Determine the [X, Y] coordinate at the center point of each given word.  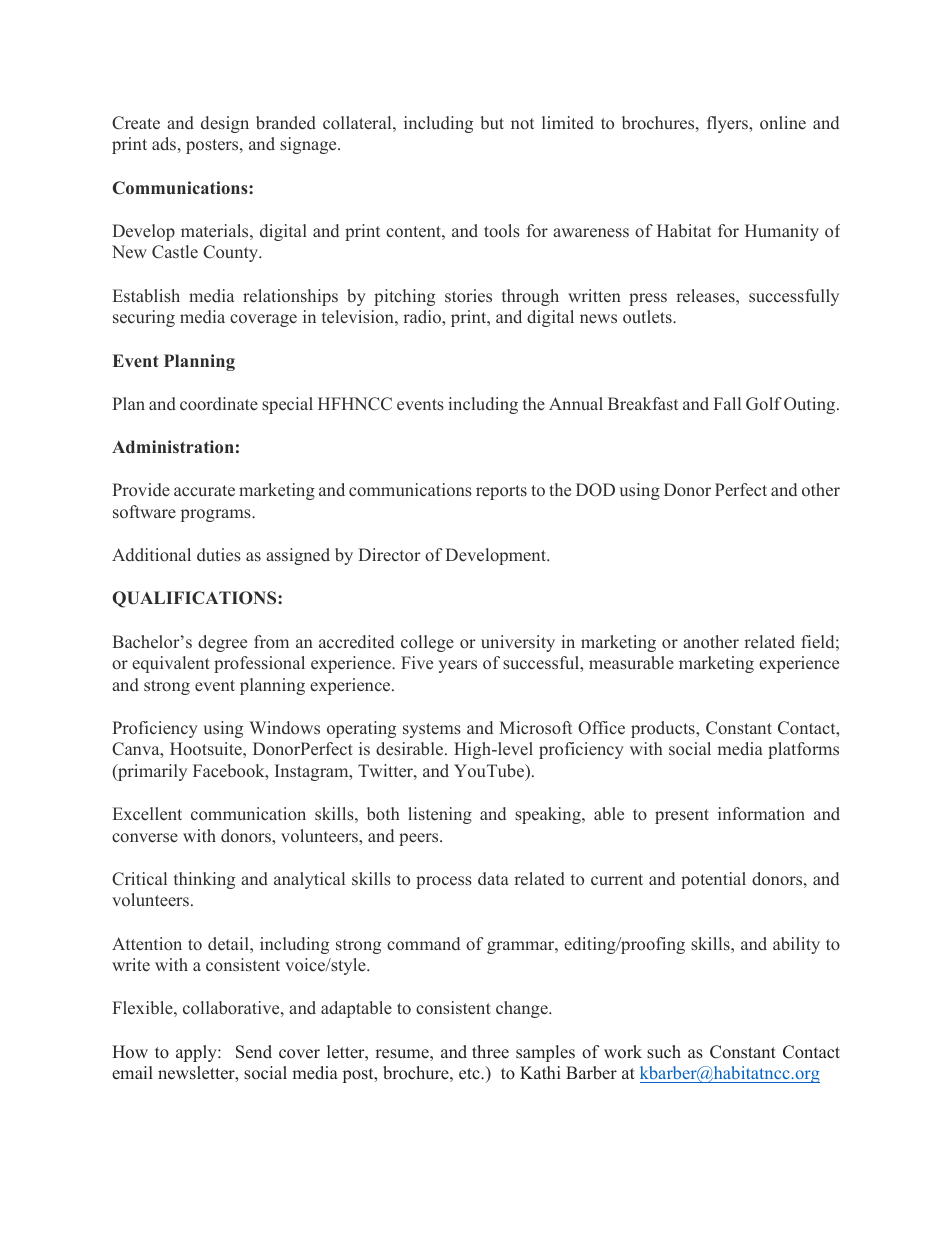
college [427, 643]
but [492, 123]
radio [423, 316]
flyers [728, 124]
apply [197, 1053]
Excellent [147, 814]
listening [440, 815]
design [225, 124]
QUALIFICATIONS [195, 599]
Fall [727, 403]
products [664, 729]
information [761, 813]
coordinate [219, 404]
